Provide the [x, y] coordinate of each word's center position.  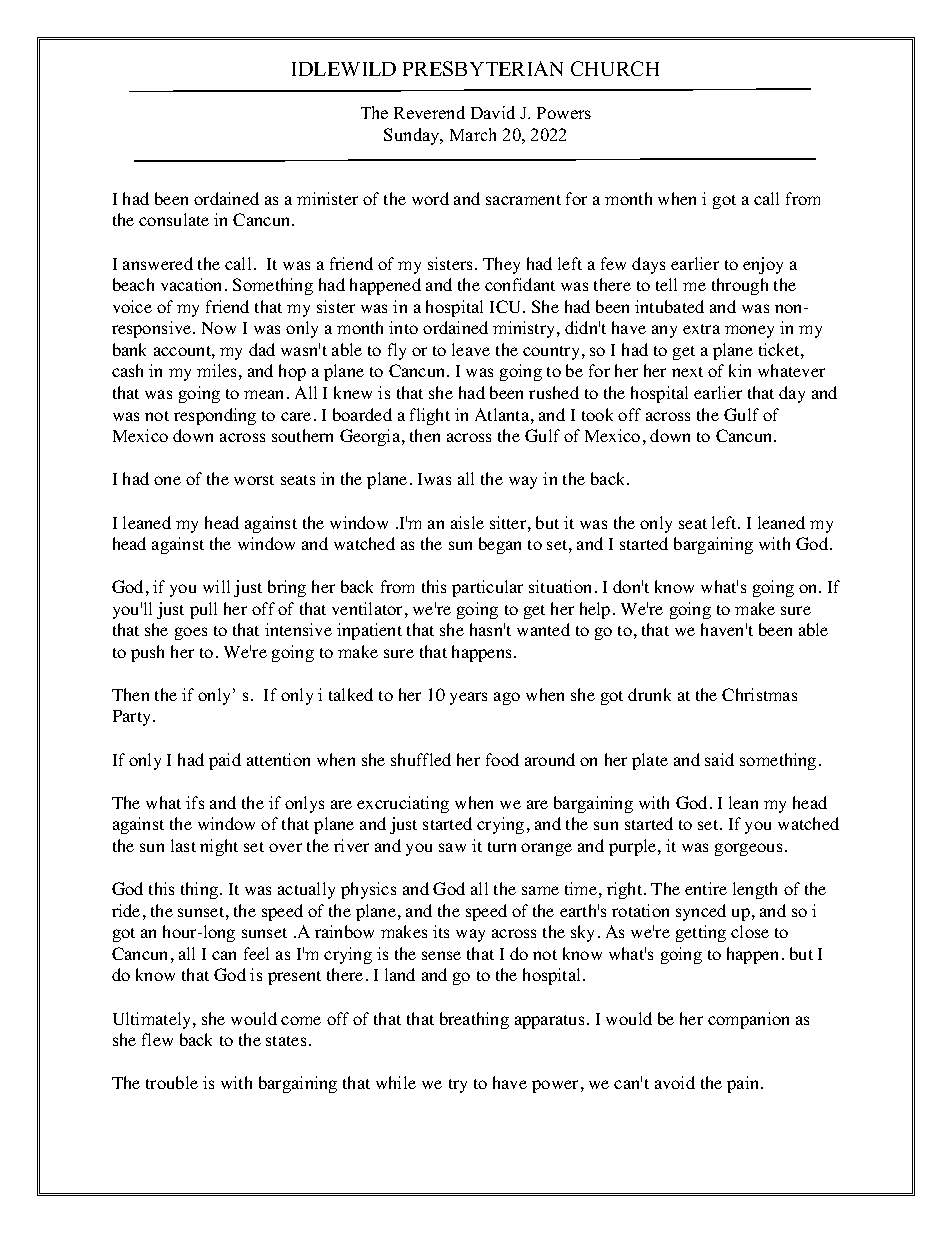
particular [487, 588]
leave [471, 349]
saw [452, 847]
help [595, 610]
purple [634, 847]
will [216, 586]
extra [701, 329]
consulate [174, 219]
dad [262, 349]
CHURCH [615, 68]
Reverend [429, 112]
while [396, 1082]
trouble [172, 1082]
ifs [195, 802]
